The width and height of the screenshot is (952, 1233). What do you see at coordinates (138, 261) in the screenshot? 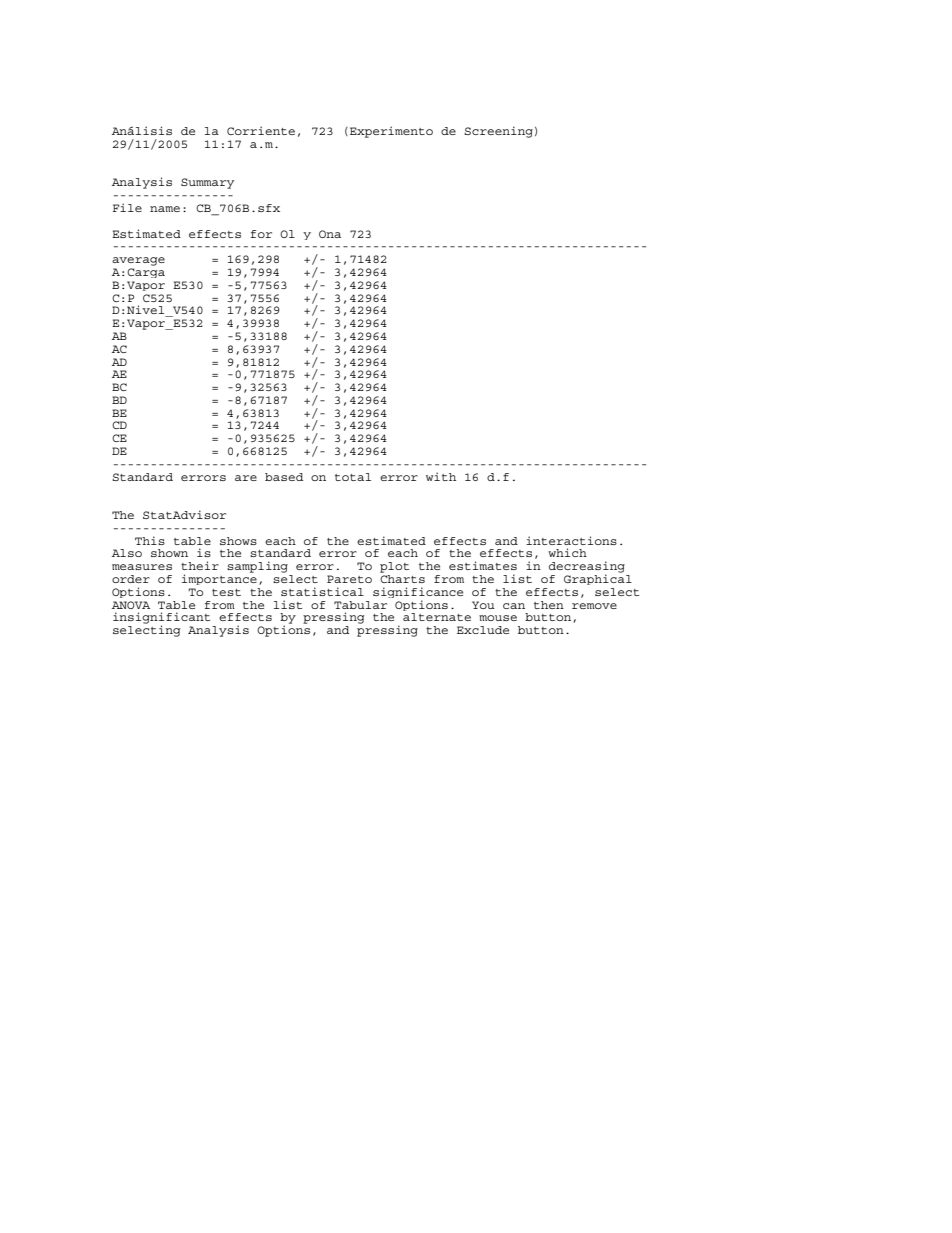
I see `average` at bounding box center [138, 261].
